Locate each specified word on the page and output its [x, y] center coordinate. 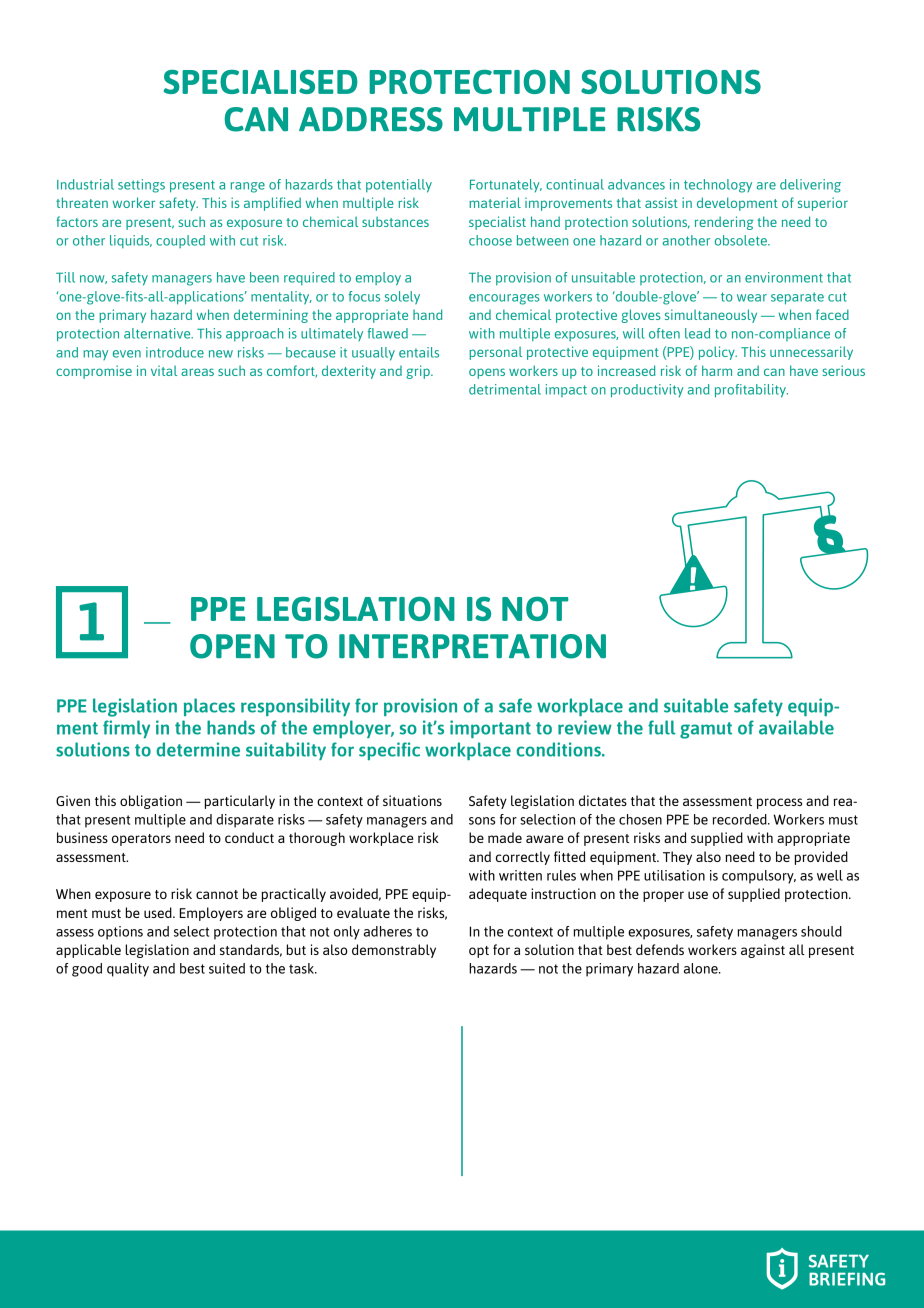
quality [128, 970]
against [763, 951]
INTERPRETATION [472, 646]
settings [141, 186]
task [302, 968]
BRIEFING [847, 1279]
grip [419, 372]
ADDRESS [371, 119]
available [796, 727]
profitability [751, 391]
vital [164, 370]
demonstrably [394, 951]
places [209, 707]
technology [718, 186]
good [87, 970]
